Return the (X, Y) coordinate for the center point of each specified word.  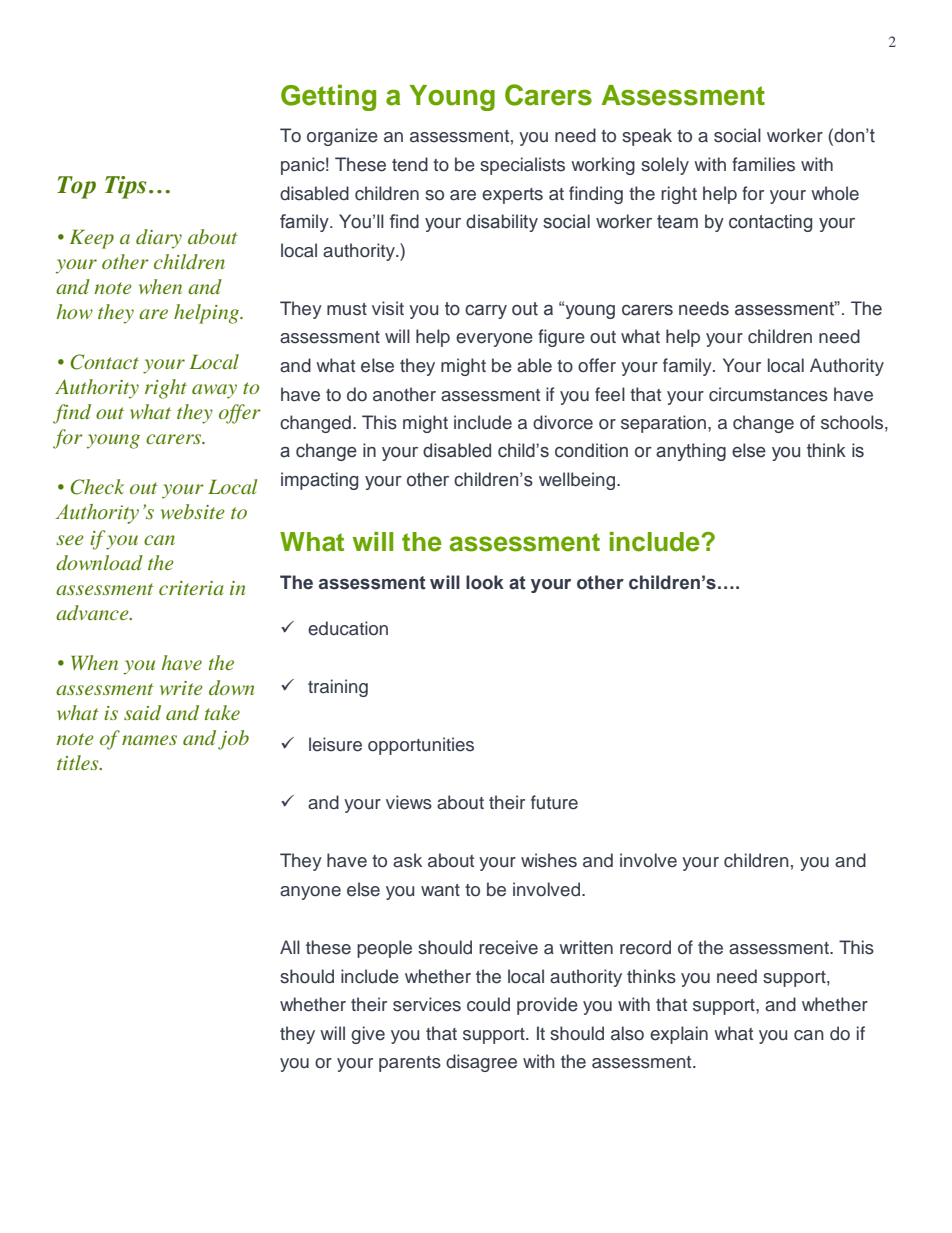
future (554, 802)
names (149, 740)
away (214, 391)
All (290, 947)
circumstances (768, 394)
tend (410, 164)
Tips (125, 187)
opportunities (421, 746)
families (763, 164)
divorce (563, 422)
